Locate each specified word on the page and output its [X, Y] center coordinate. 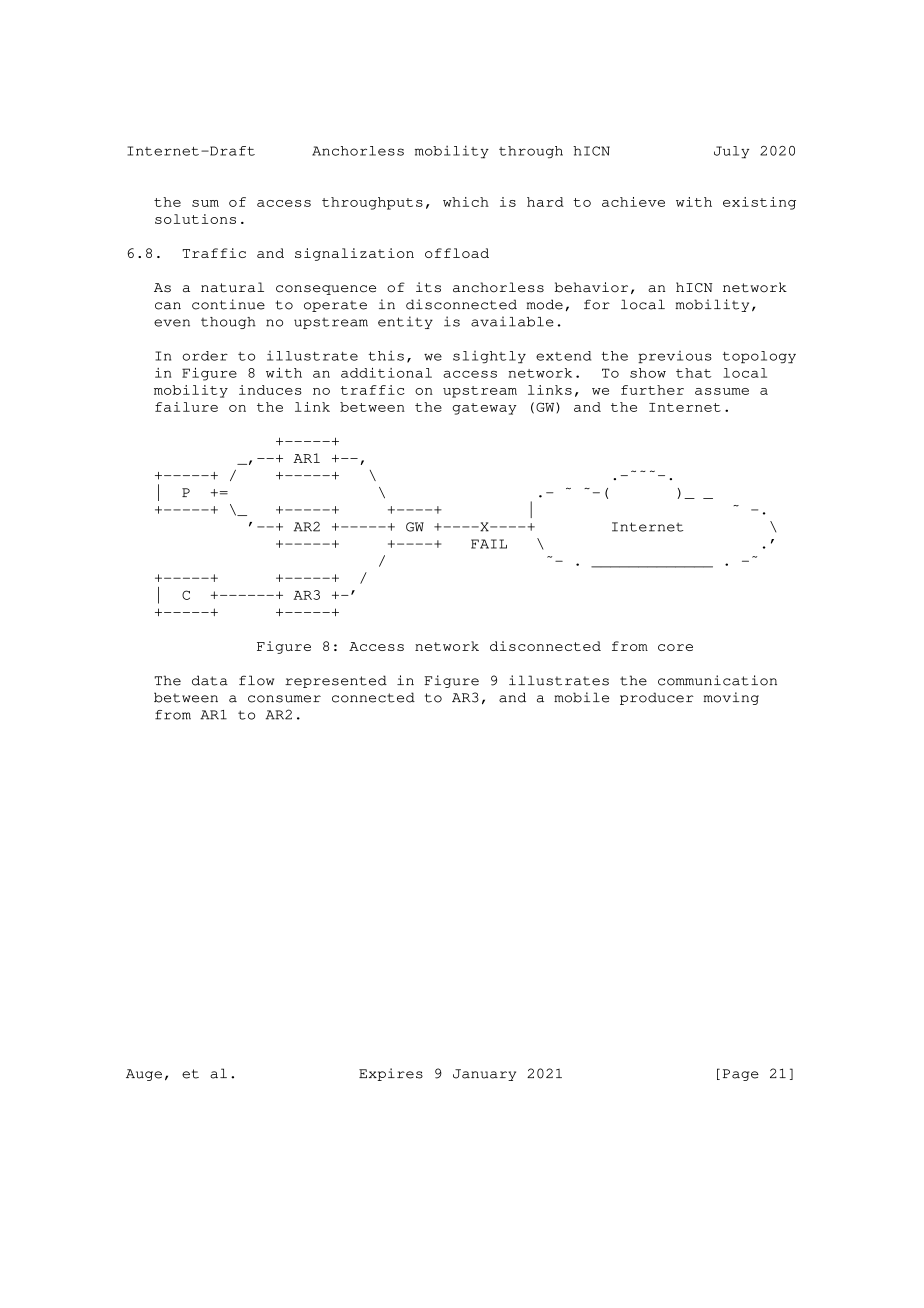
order [205, 356]
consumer [284, 699]
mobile [581, 697]
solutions [195, 219]
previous [675, 357]
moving [731, 698]
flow [256, 680]
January [484, 1075]
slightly [489, 357]
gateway [485, 409]
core [675, 647]
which [466, 202]
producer [657, 698]
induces [270, 390]
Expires [391, 1074]
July [731, 152]
